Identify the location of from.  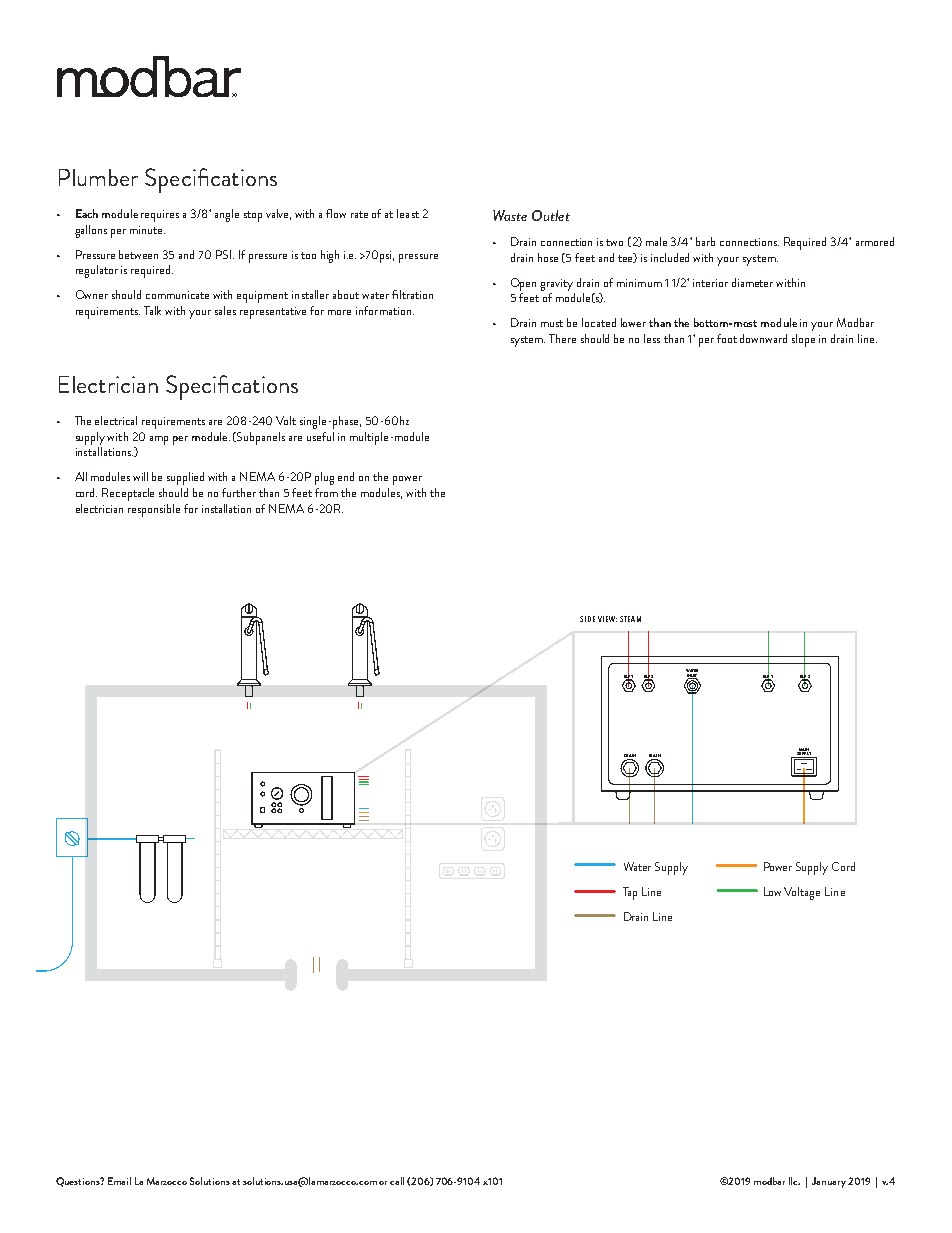
(326, 492).
